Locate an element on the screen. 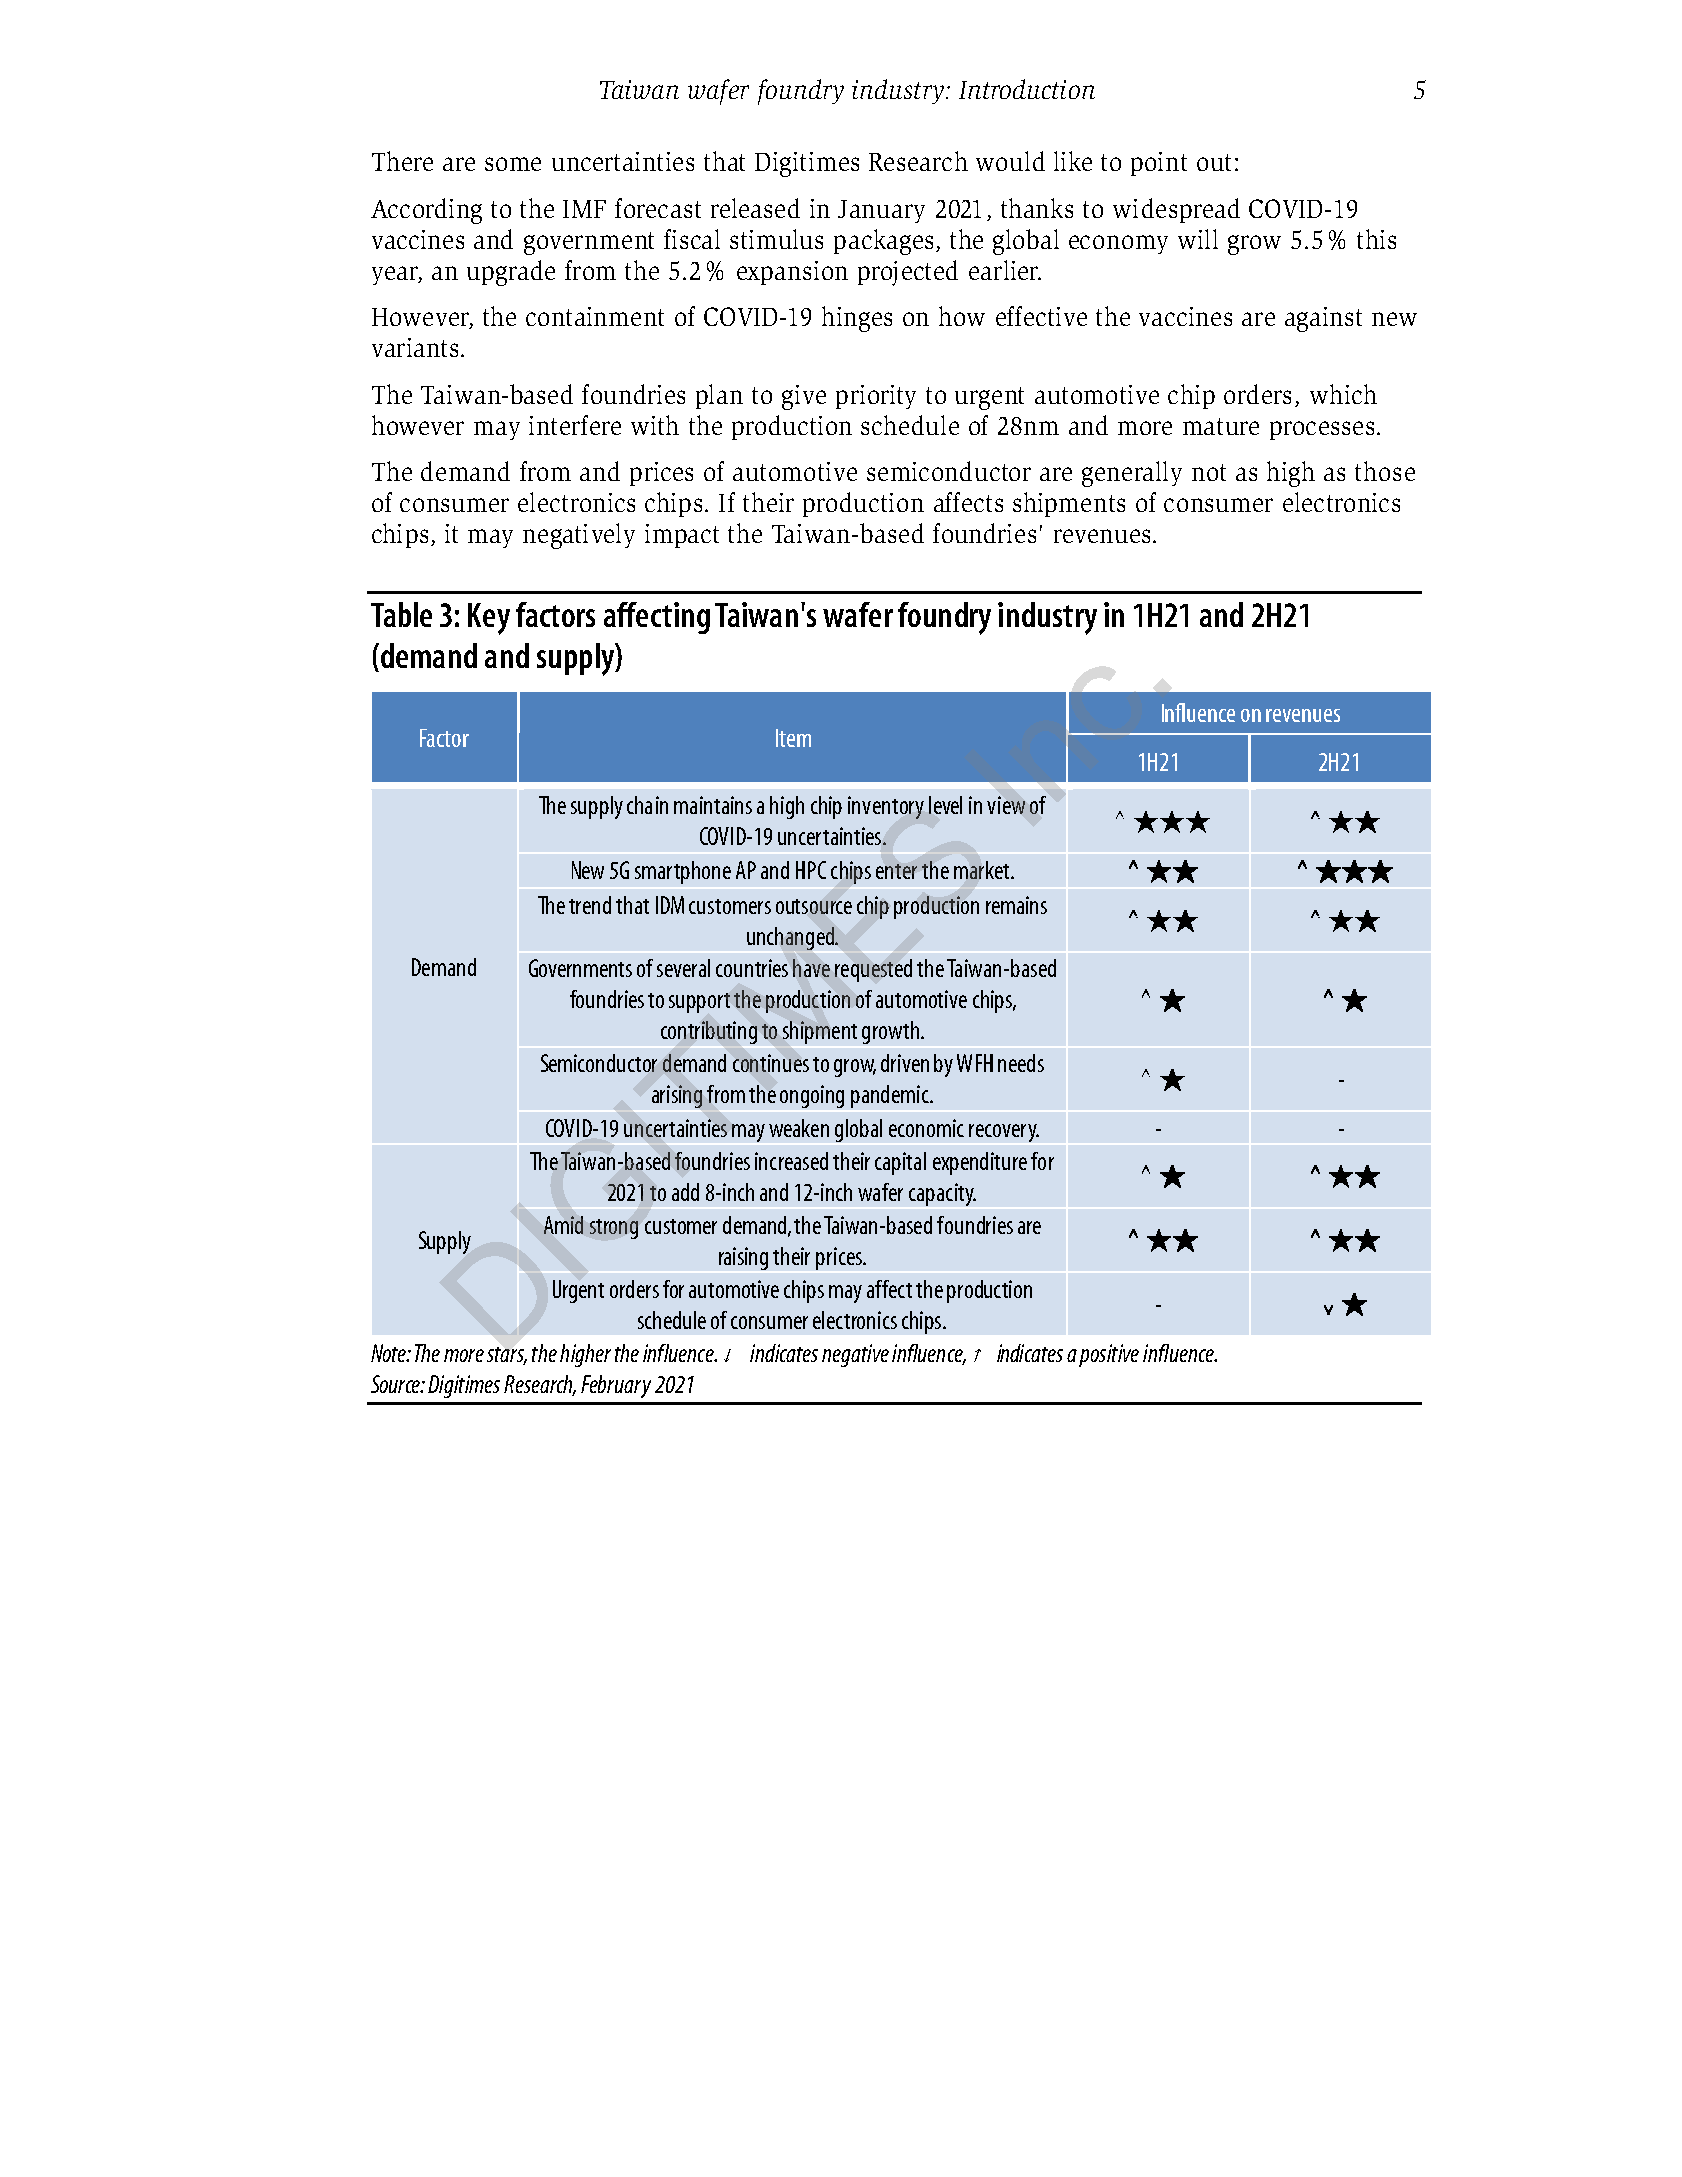 The height and width of the screenshot is (2177, 1682). needs is located at coordinates (1021, 1063).
